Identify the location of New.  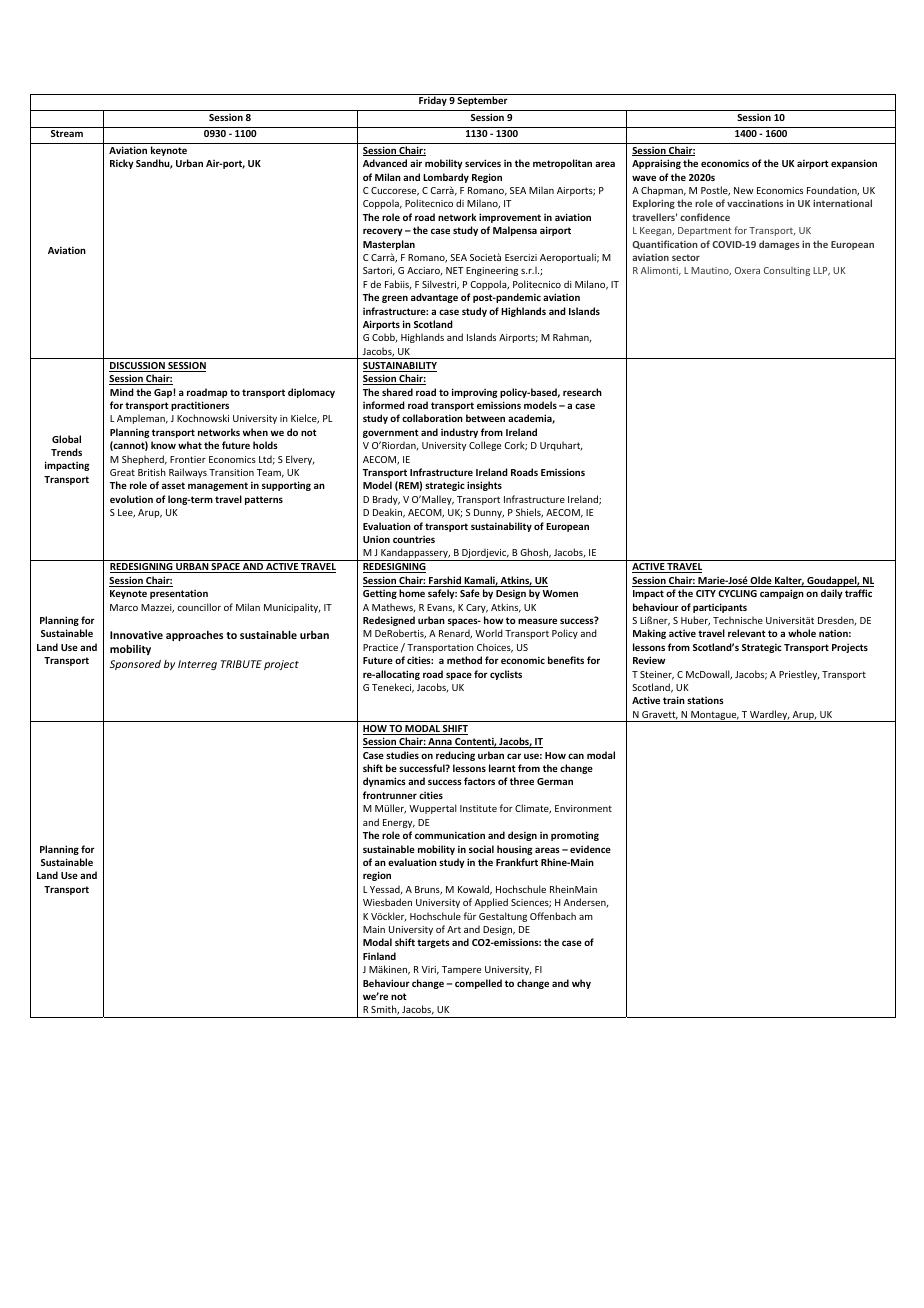
(744, 190).
